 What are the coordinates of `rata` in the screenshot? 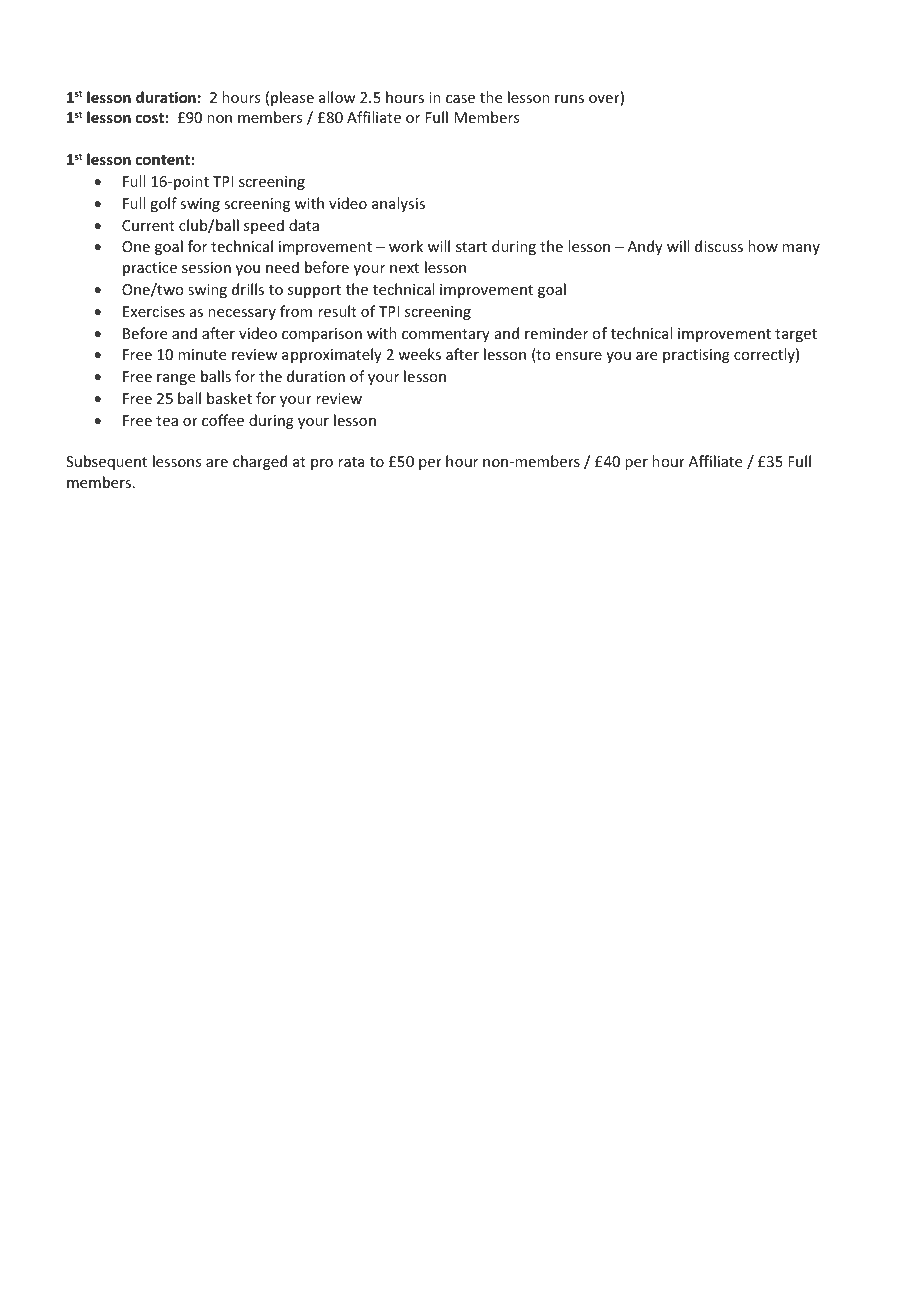 It's located at (351, 462).
